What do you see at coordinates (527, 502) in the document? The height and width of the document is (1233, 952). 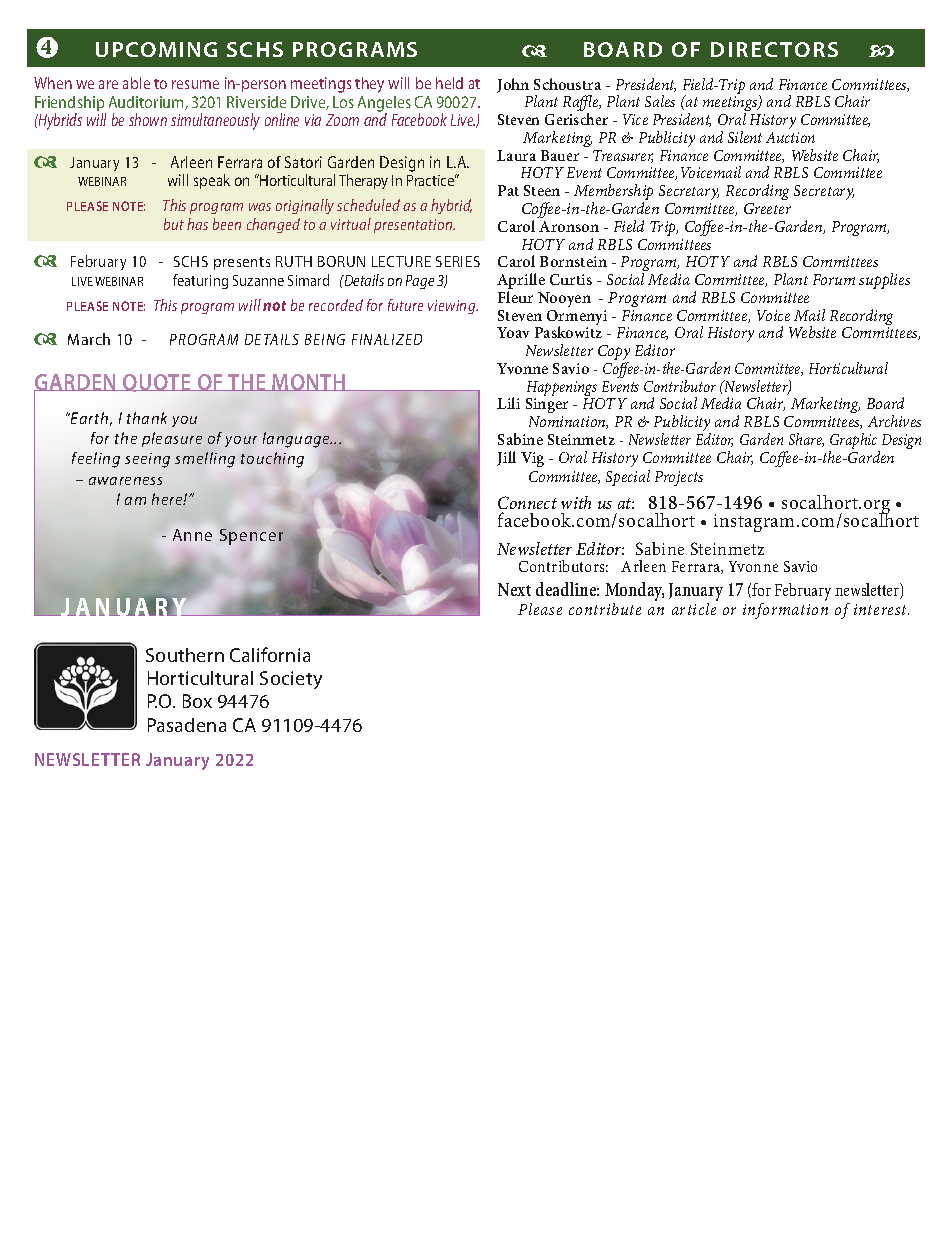 I see `Connect` at bounding box center [527, 502].
